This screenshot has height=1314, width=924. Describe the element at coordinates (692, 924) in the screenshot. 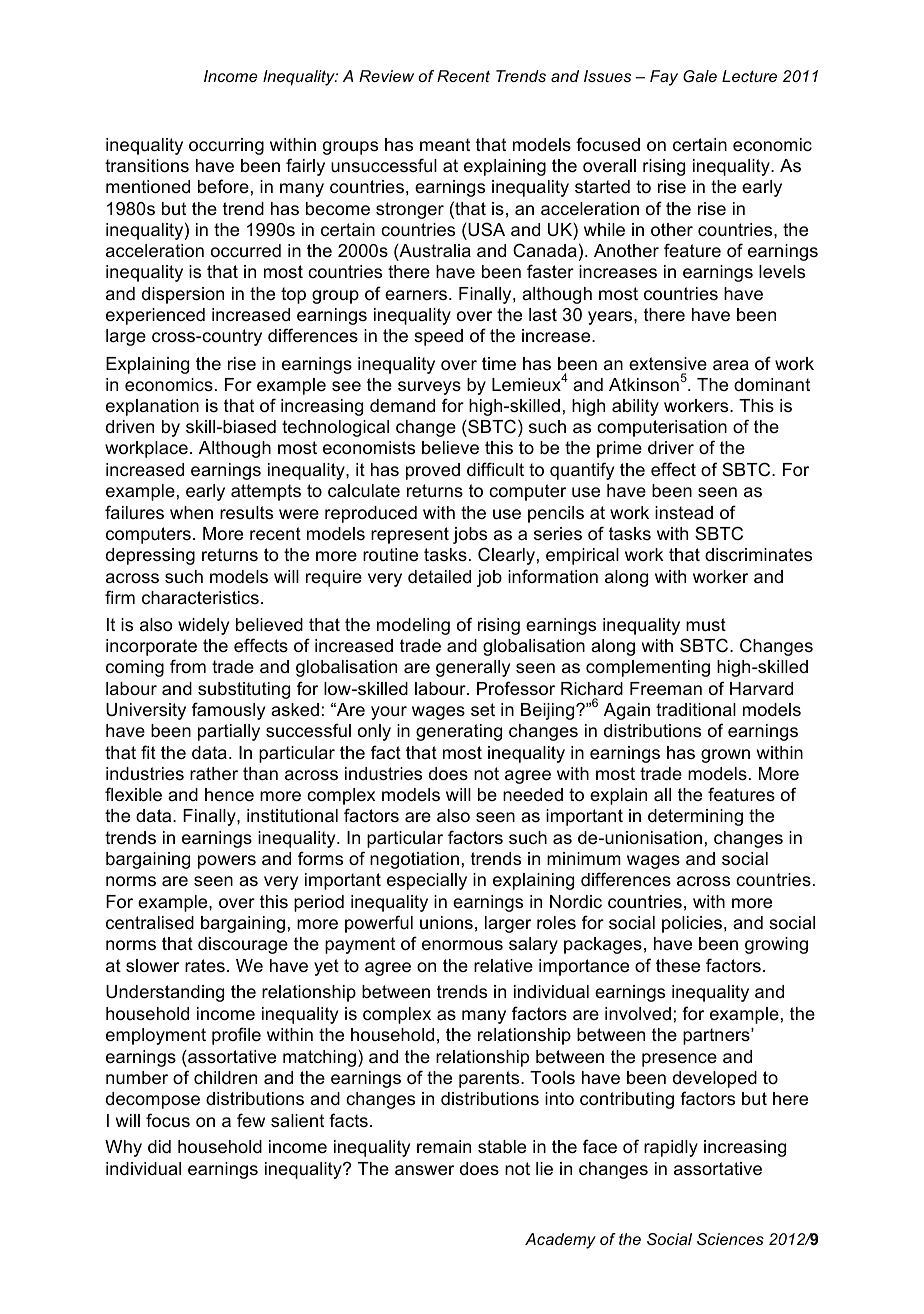

I see `policies` at that location.
